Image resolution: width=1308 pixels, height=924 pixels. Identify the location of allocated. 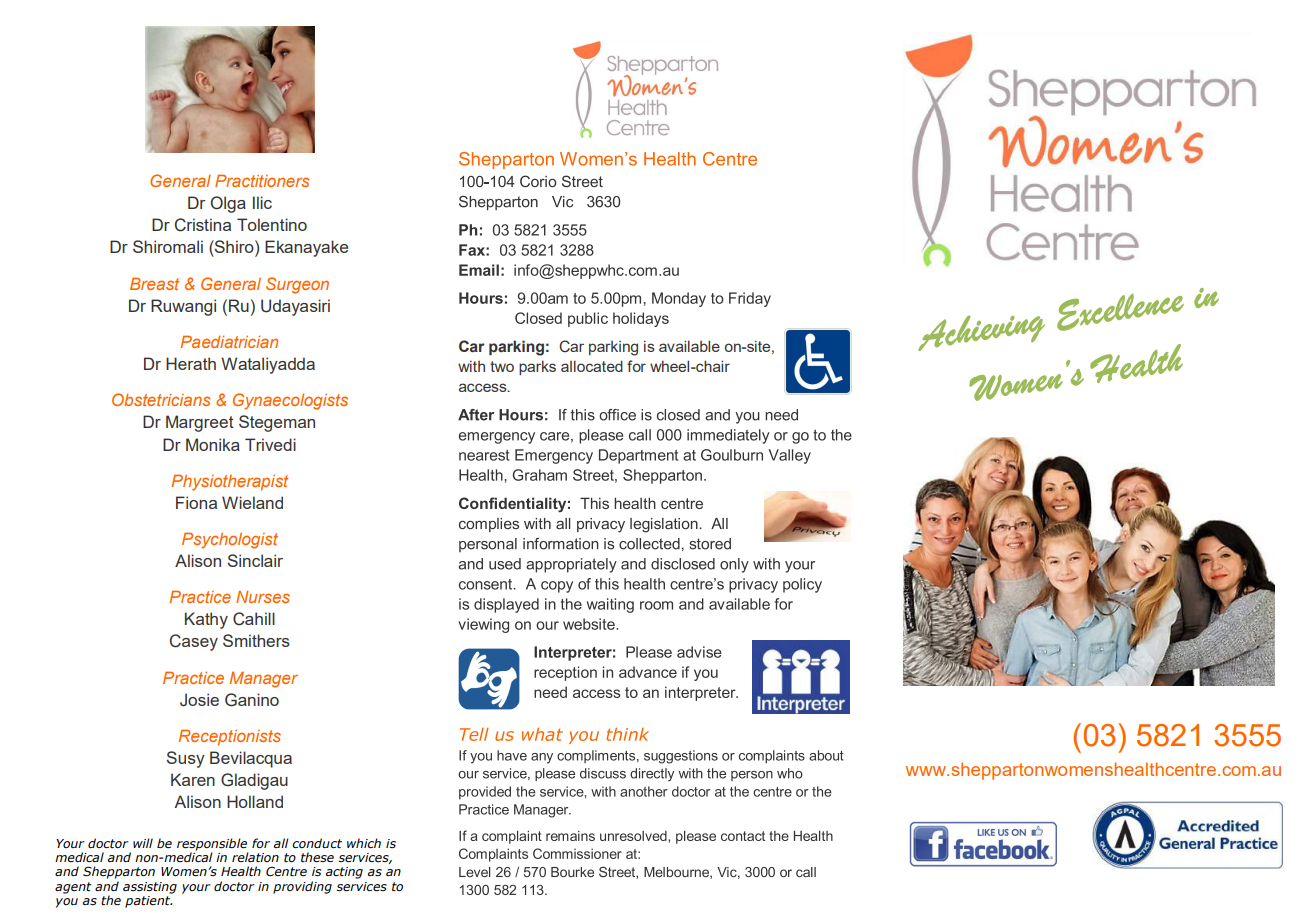
(592, 366).
